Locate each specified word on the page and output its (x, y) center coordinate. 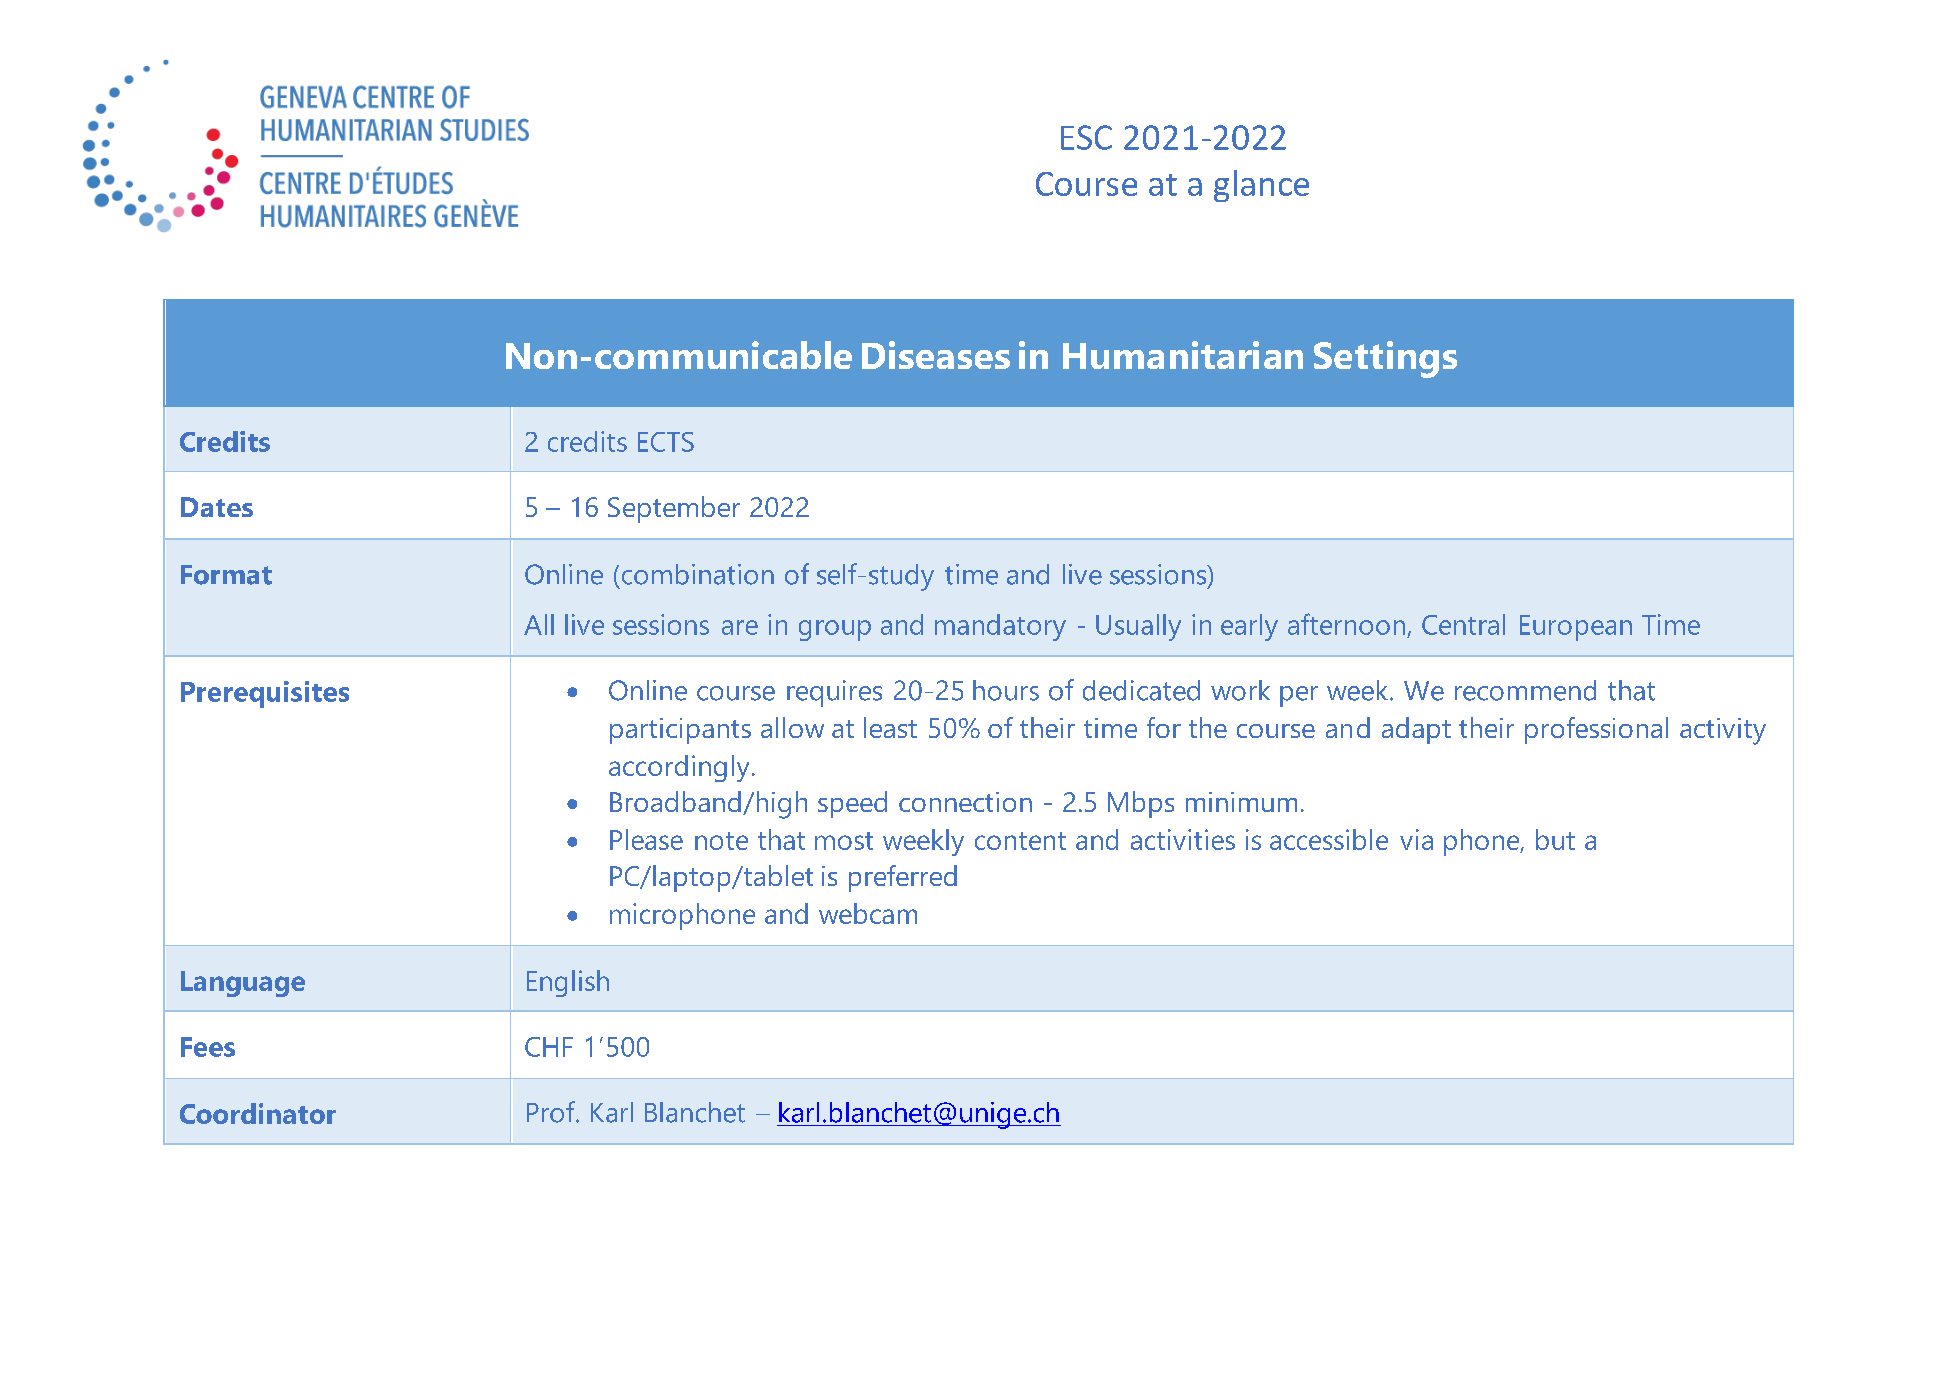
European (1576, 628)
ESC (1086, 137)
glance (1261, 186)
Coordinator (258, 1113)
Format (226, 575)
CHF (549, 1047)
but (1555, 839)
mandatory (1000, 627)
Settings (1385, 359)
